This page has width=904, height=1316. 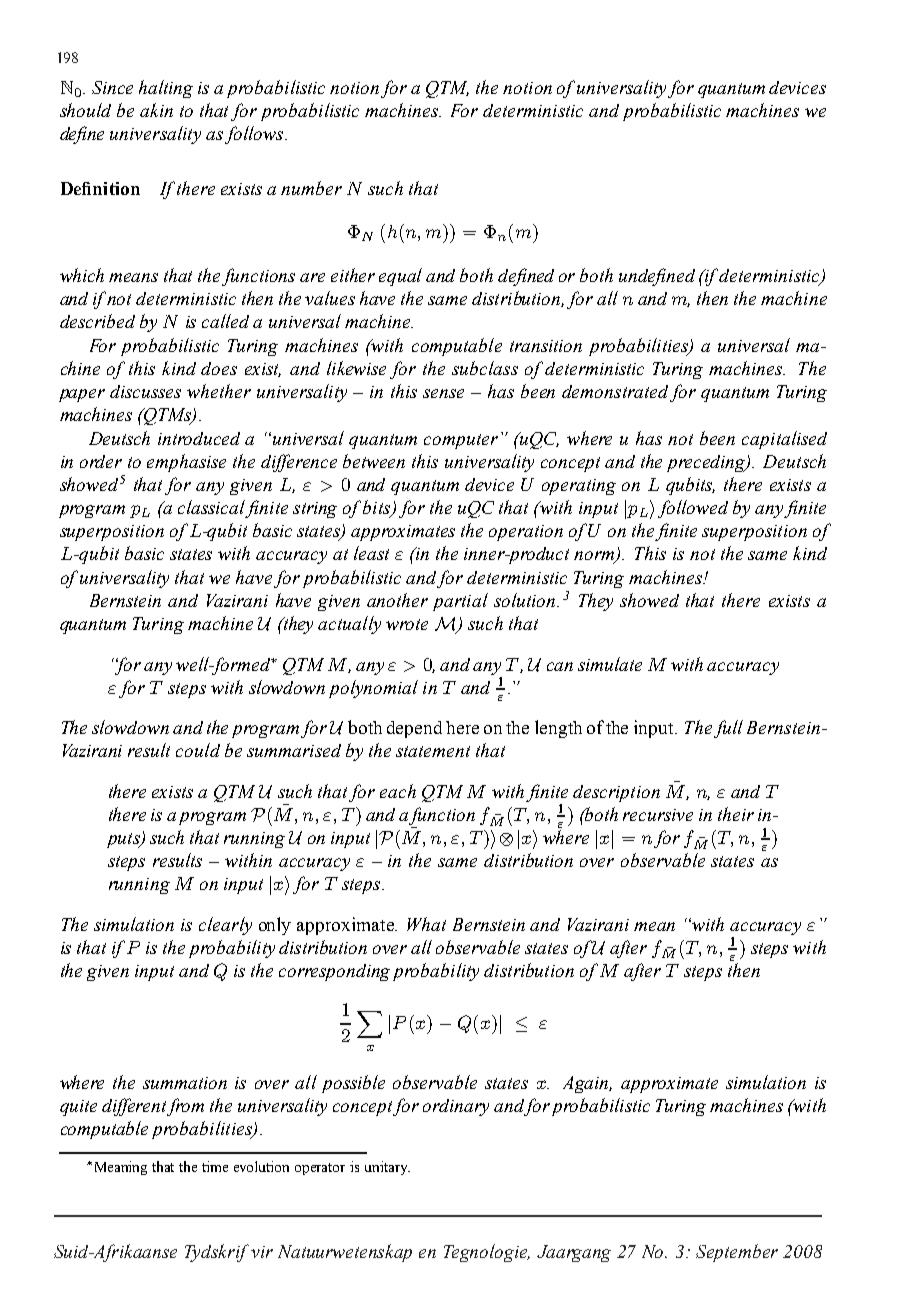 I want to click on their, so click(x=736, y=814).
